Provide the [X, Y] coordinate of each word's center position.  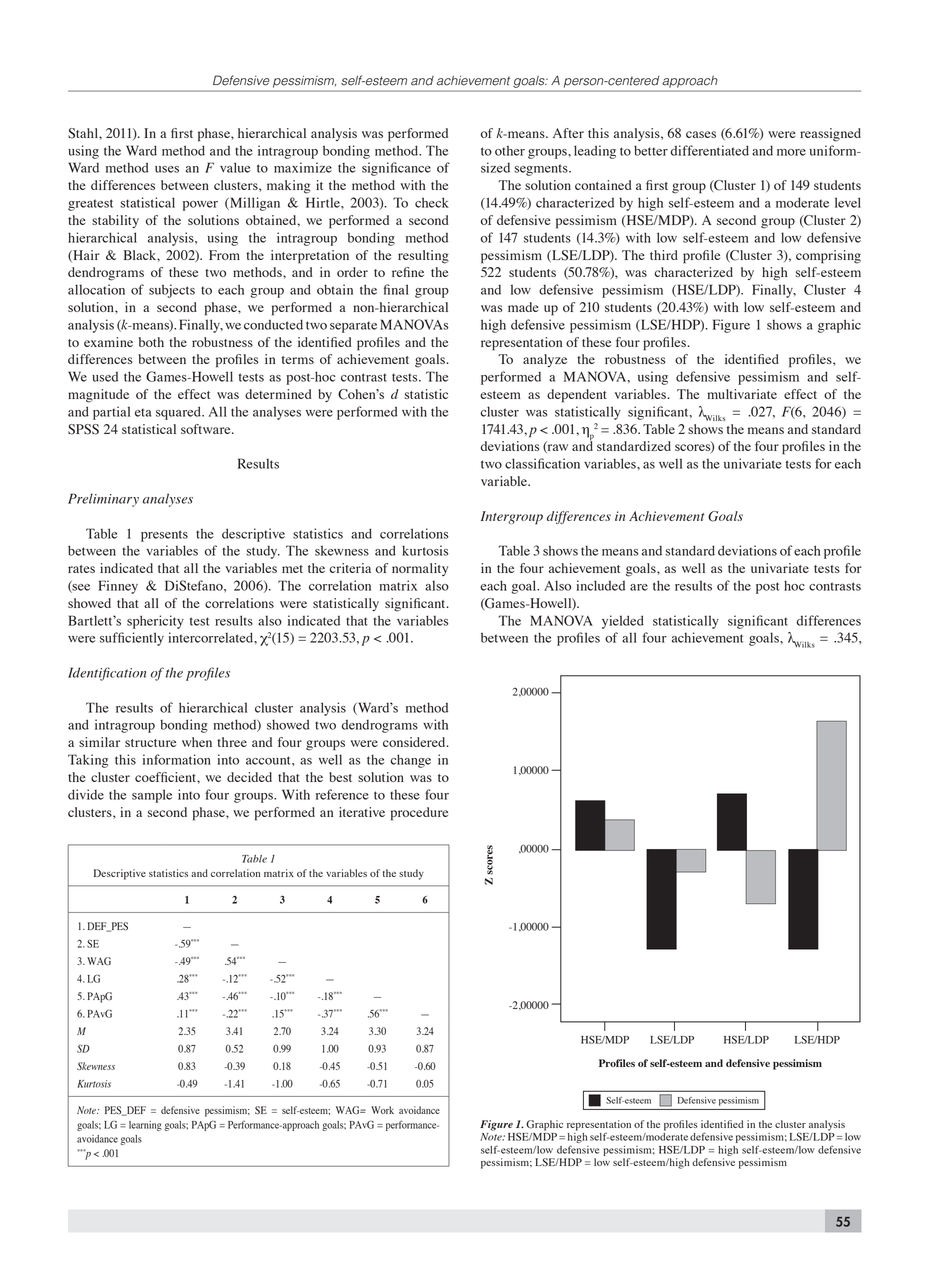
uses [167, 169]
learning [145, 1126]
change [410, 761]
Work [382, 1110]
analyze [545, 360]
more [791, 152]
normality [420, 569]
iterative [362, 812]
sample [152, 796]
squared [179, 413]
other [510, 151]
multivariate [742, 394]
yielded [623, 622]
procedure [419, 814]
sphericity [155, 622]
